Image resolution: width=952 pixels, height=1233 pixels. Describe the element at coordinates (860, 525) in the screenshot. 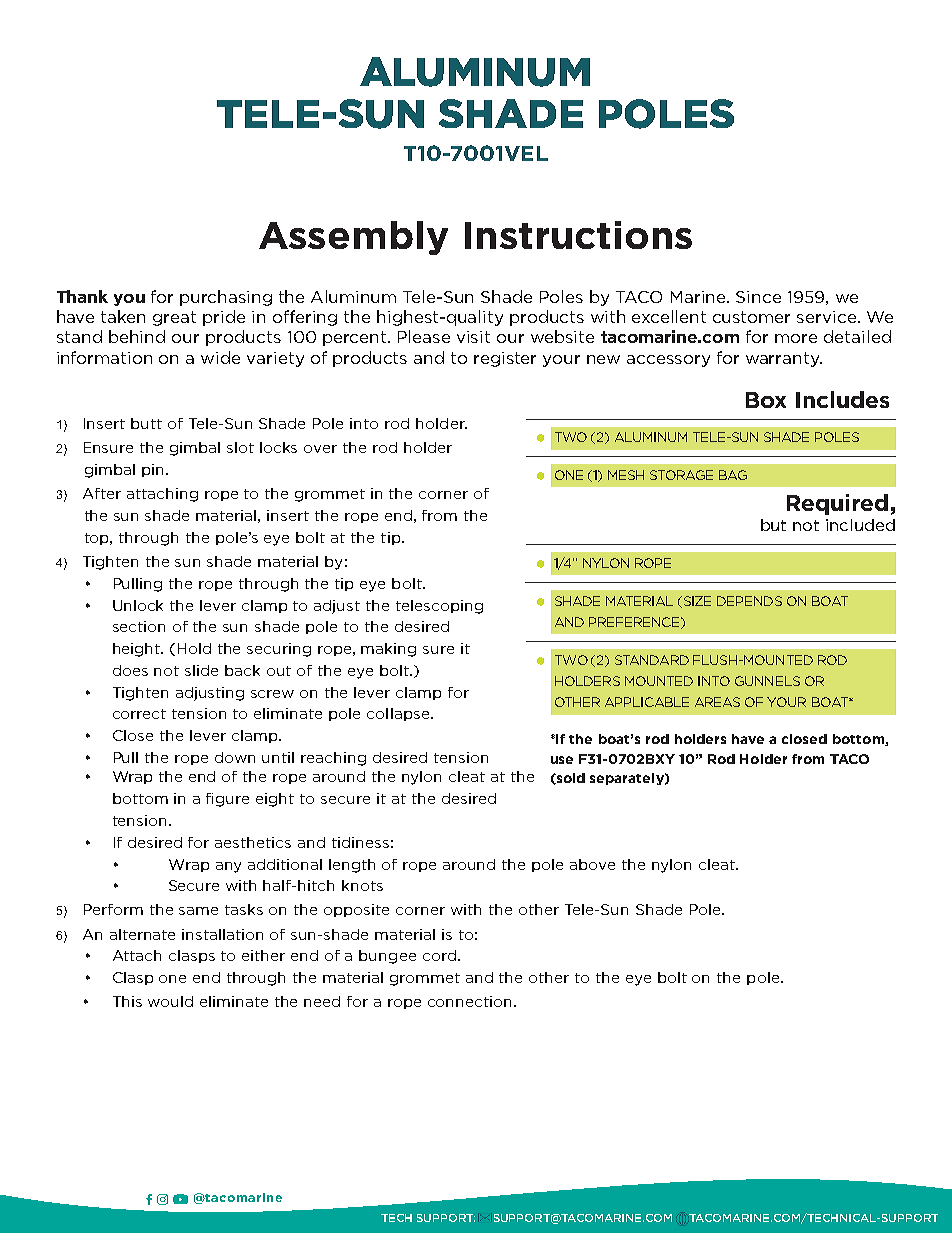

I see `included` at that location.
